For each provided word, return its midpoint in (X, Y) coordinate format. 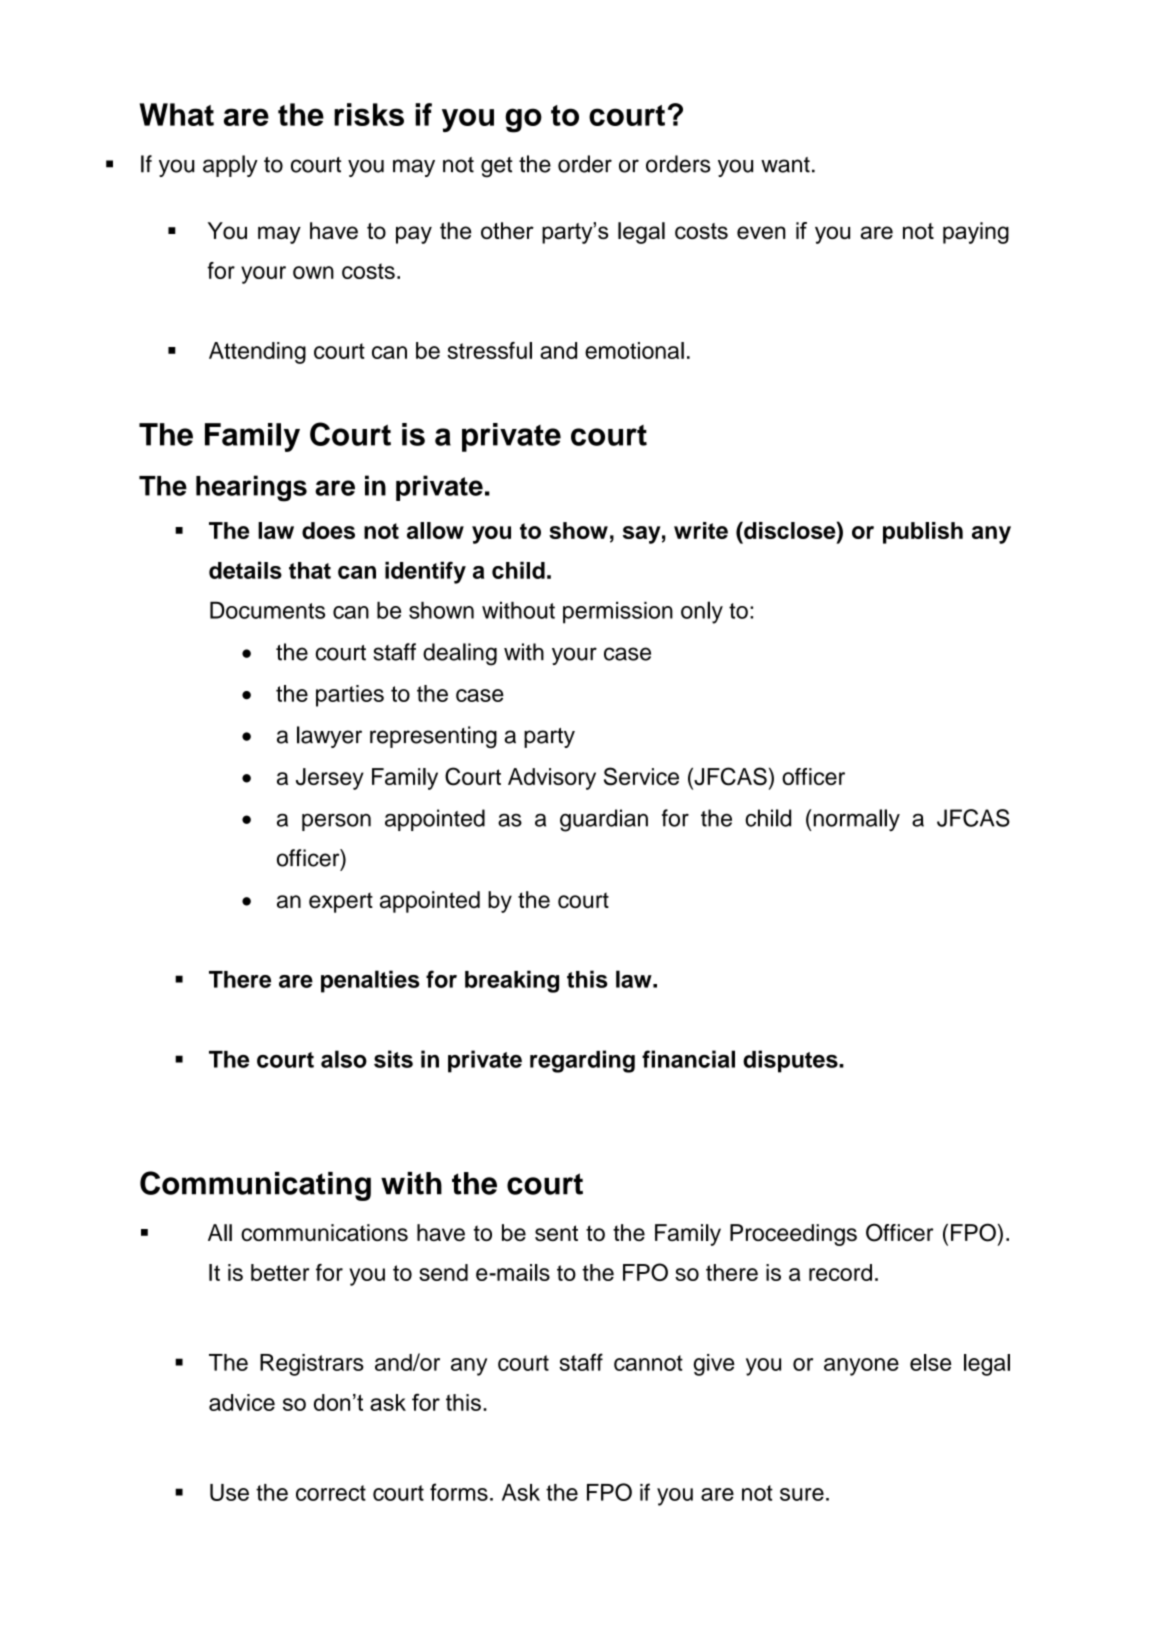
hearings (251, 488)
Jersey (330, 779)
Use (229, 1492)
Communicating (255, 1186)
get (497, 167)
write (701, 530)
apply (230, 166)
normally (855, 820)
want (785, 165)
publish (923, 533)
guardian (604, 820)
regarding (582, 1061)
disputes (791, 1061)
